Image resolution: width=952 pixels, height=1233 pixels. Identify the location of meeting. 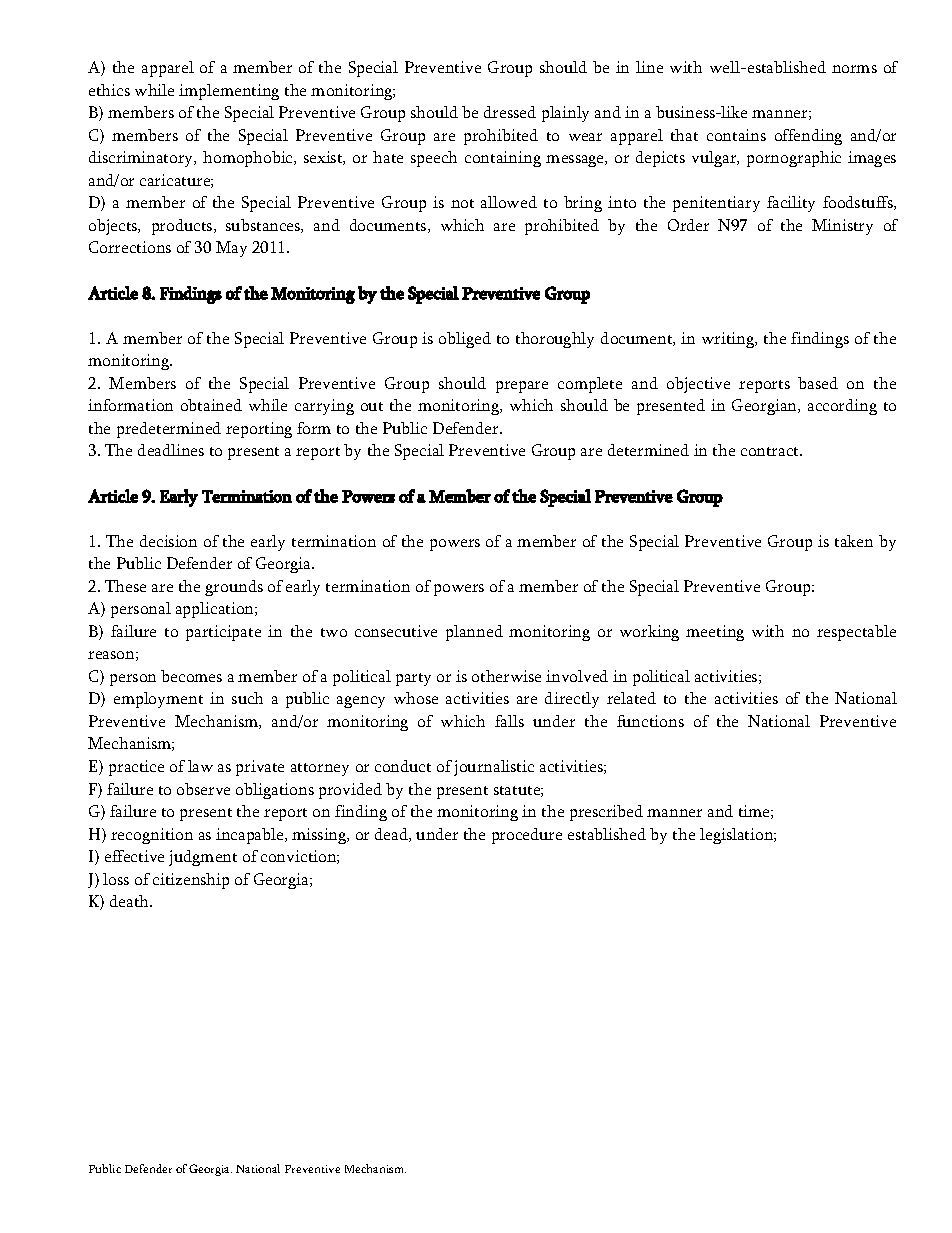
(715, 633).
